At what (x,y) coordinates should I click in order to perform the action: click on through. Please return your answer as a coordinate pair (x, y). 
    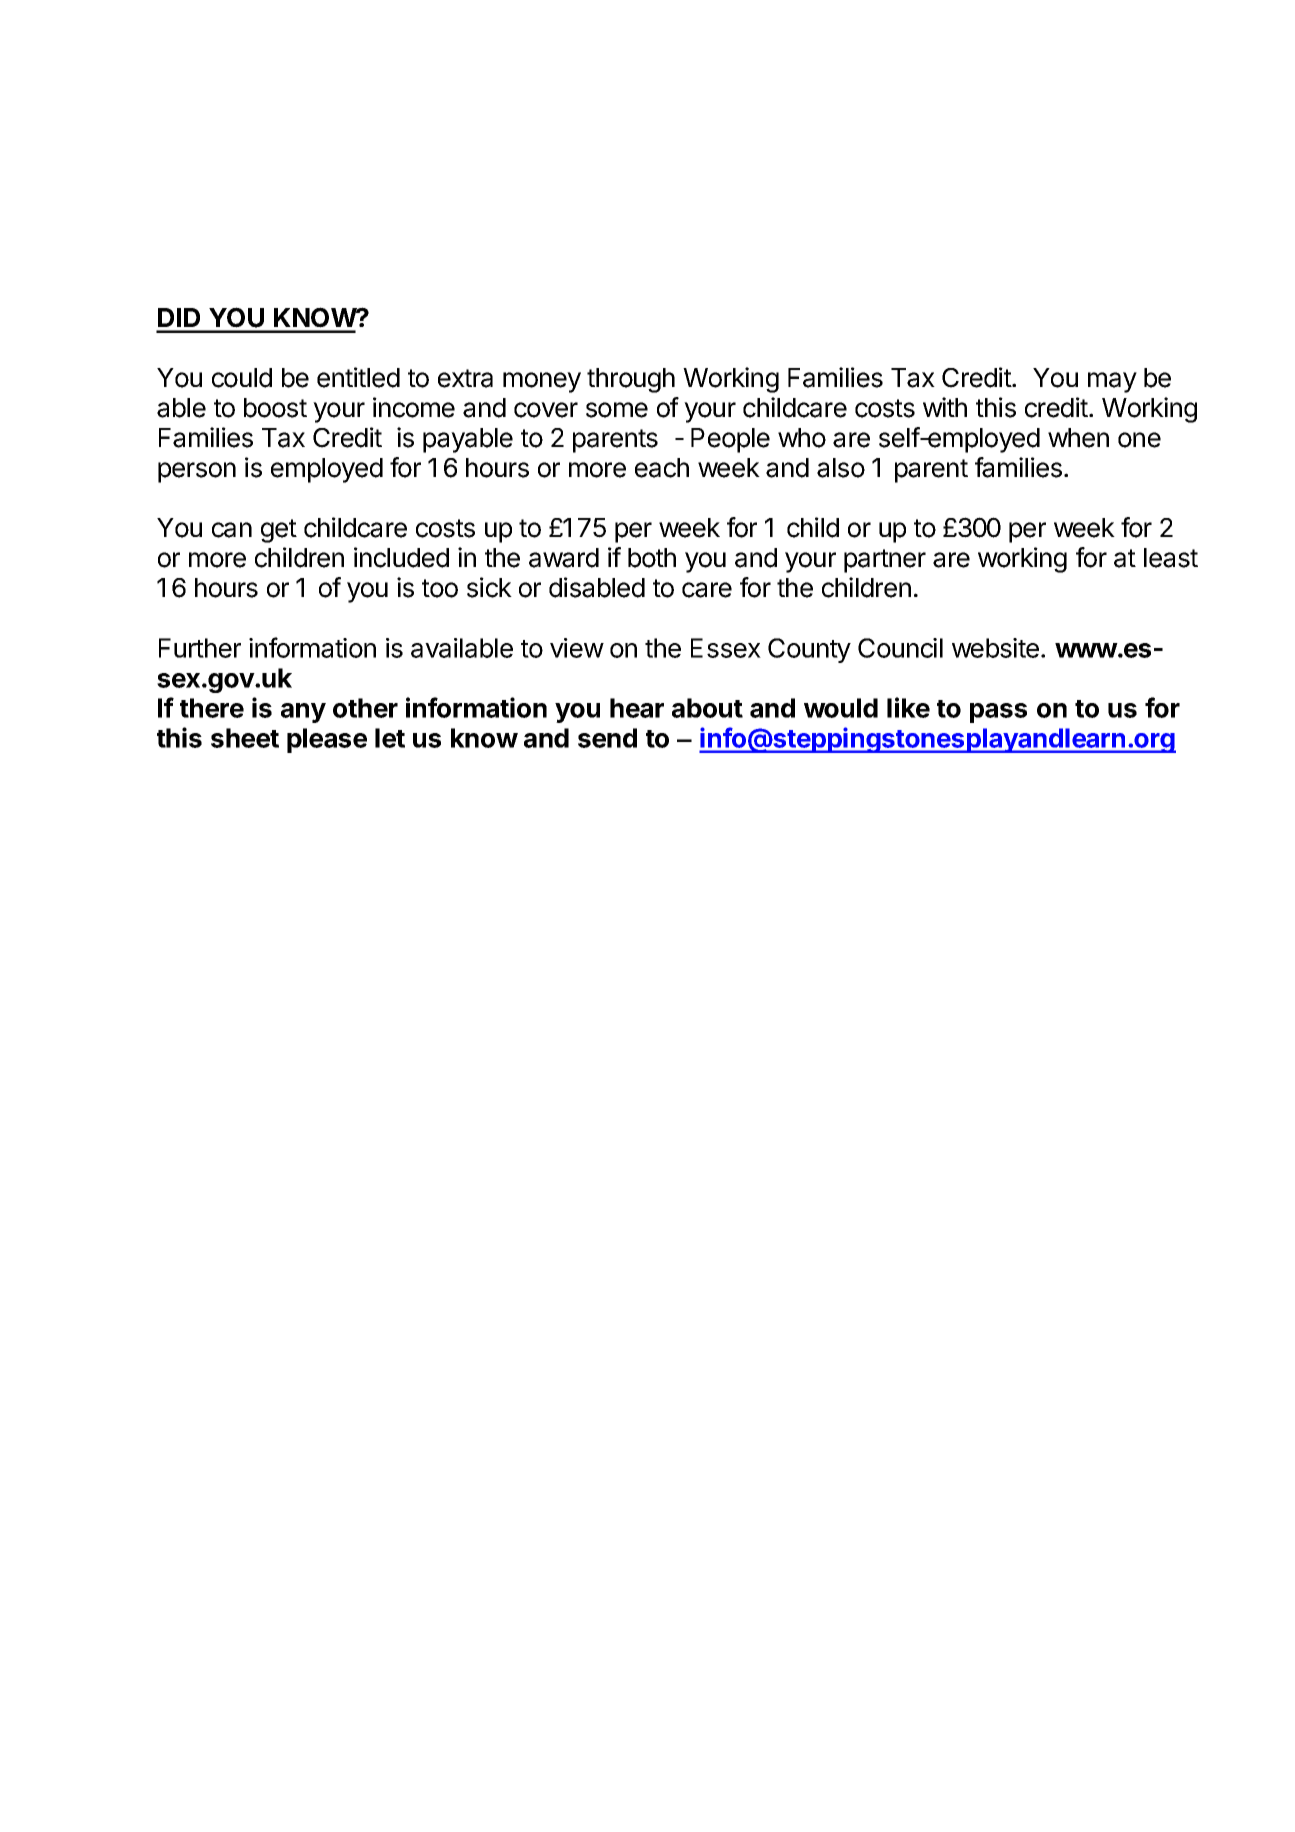
    Looking at the image, I should click on (631, 380).
